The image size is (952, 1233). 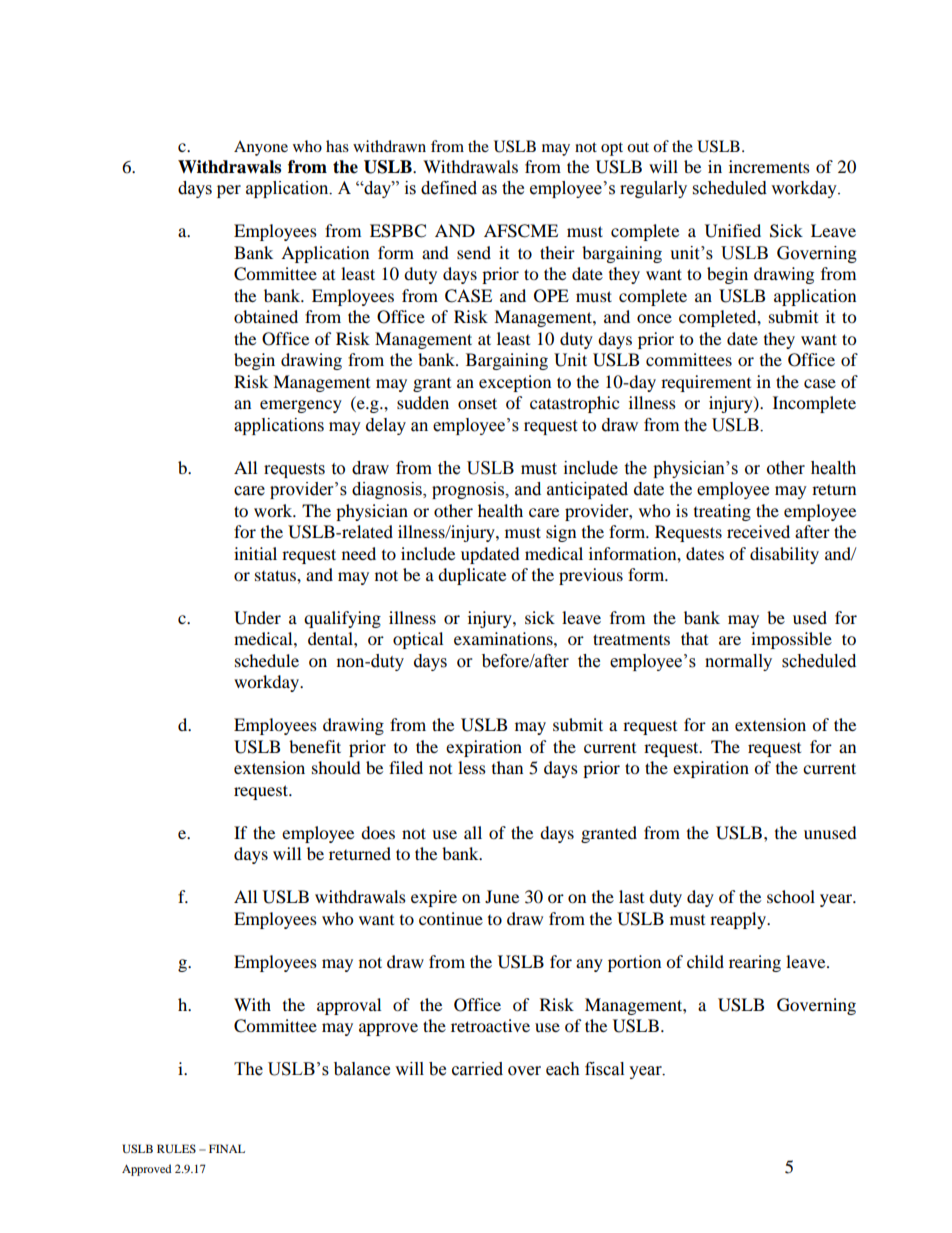 I want to click on duplicate, so click(x=472, y=576).
